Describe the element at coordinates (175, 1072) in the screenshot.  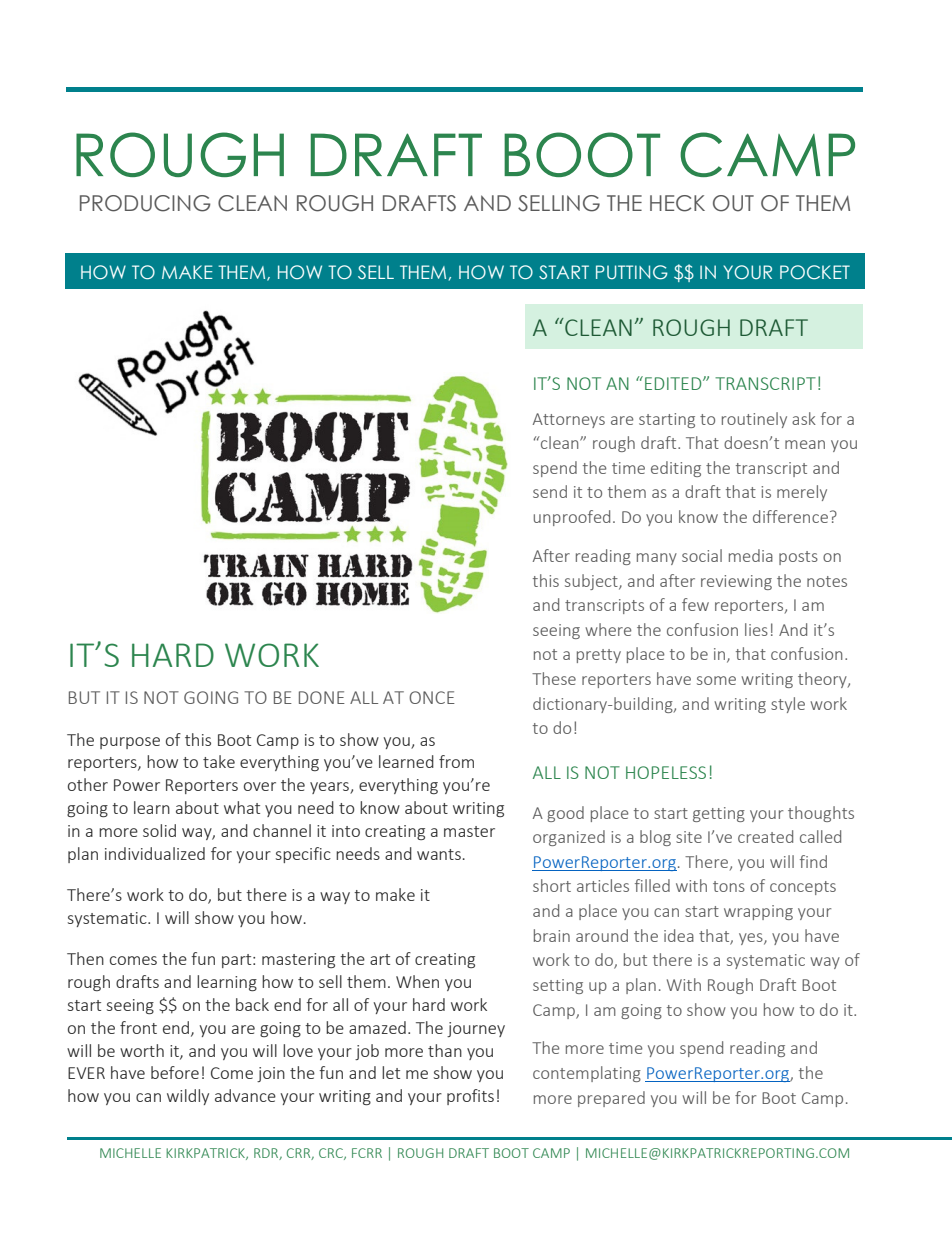
I see `before` at that location.
